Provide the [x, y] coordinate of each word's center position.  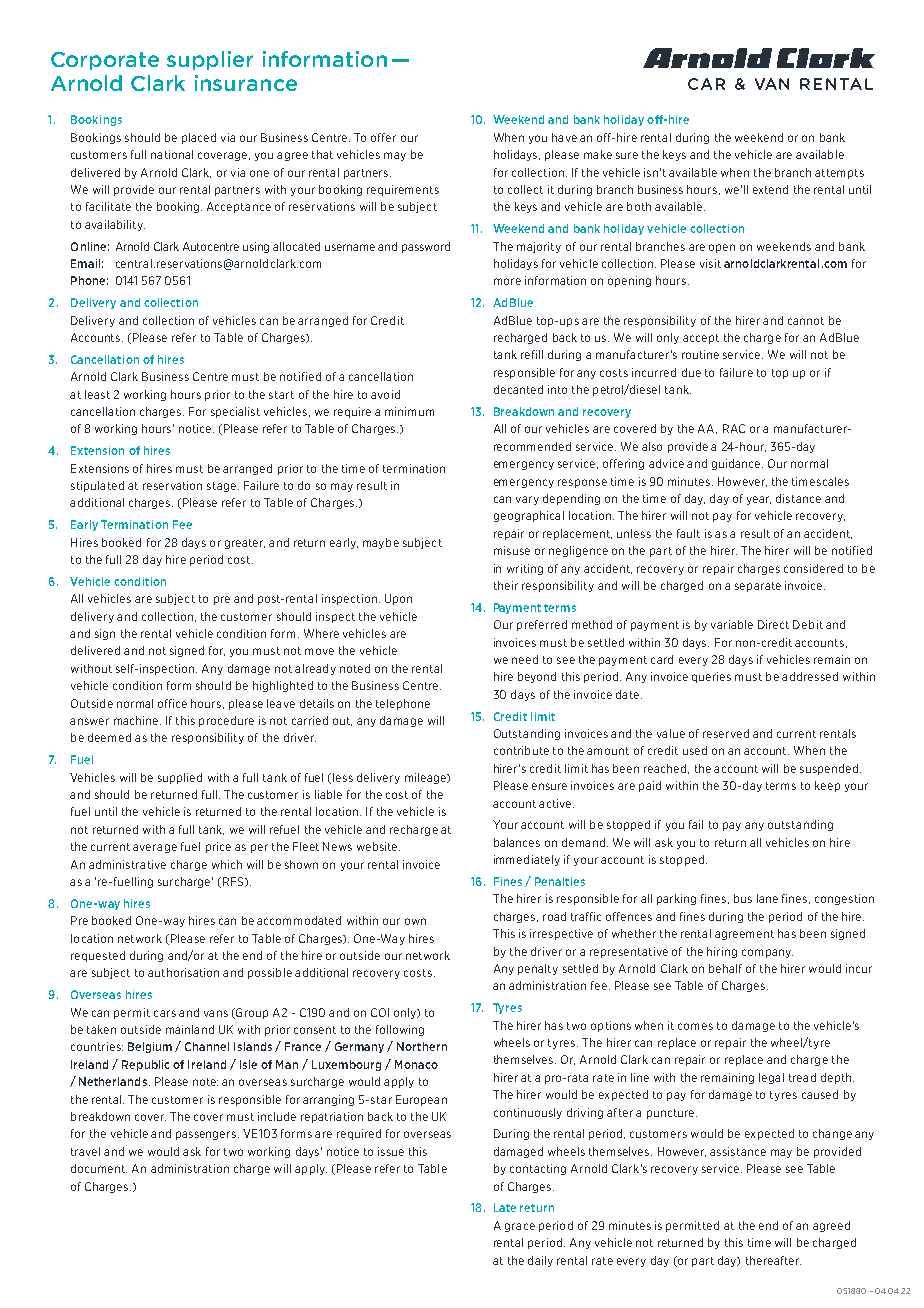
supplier [210, 60]
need [525, 659]
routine [700, 354]
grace [520, 1227]
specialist [235, 412]
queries [711, 677]
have [564, 137]
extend [770, 189]
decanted [518, 389]
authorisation [183, 972]
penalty [538, 969]
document [99, 1168]
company [767, 953]
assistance [738, 1151]
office [172, 703]
